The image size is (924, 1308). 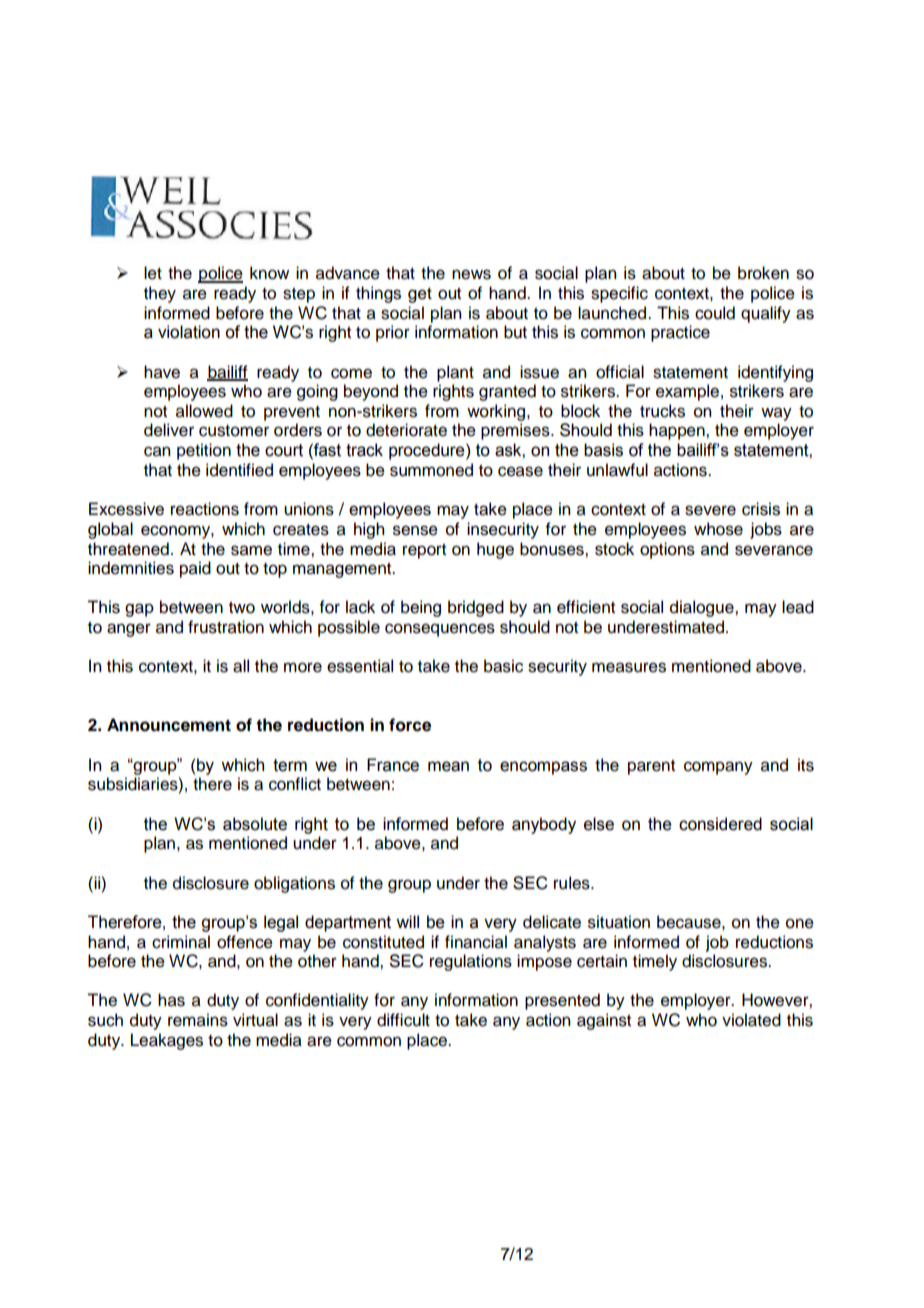 I want to click on they, so click(x=160, y=294).
